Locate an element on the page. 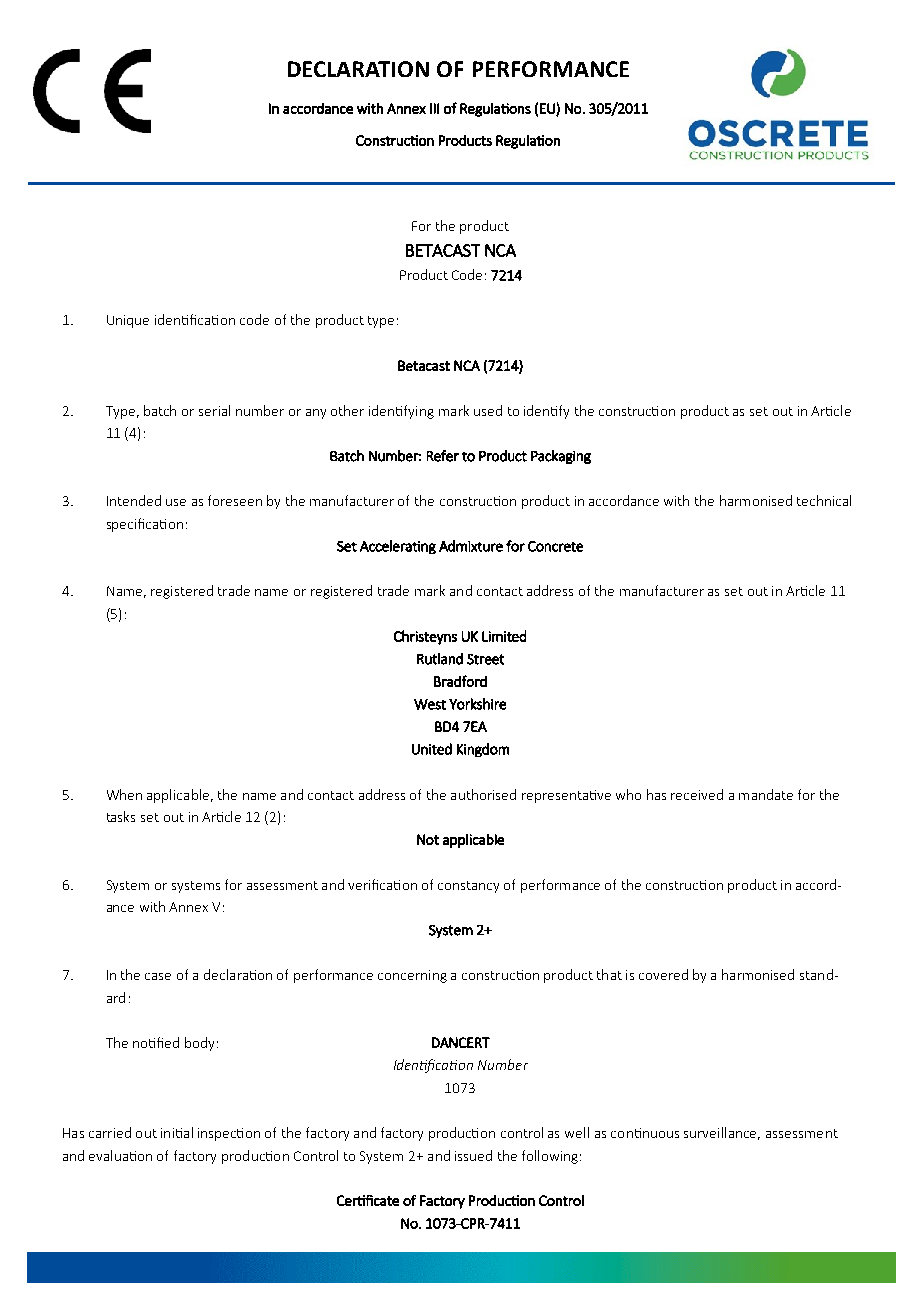  serial is located at coordinates (214, 410).
